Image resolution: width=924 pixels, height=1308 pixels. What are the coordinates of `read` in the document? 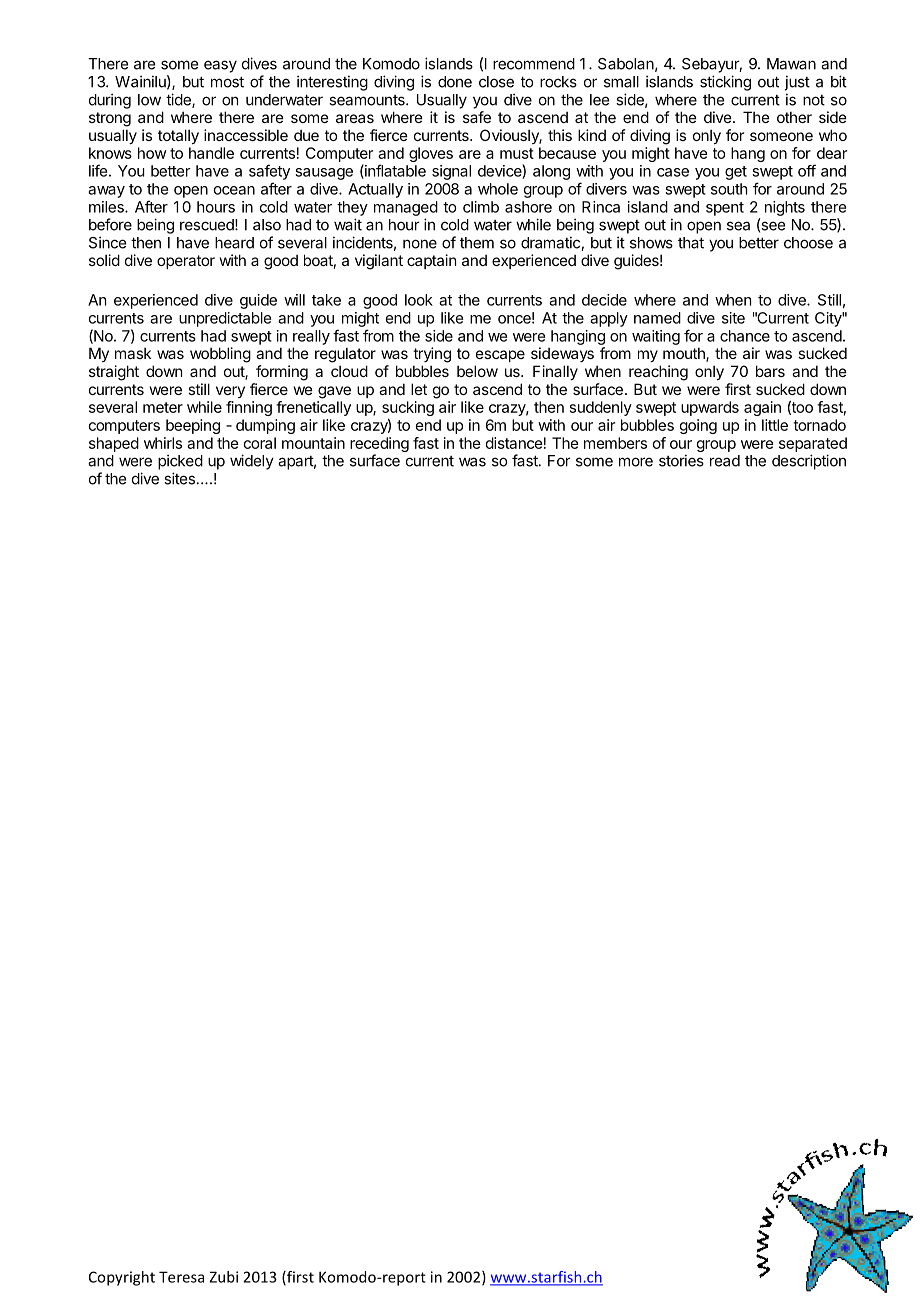 It's located at (725, 461).
